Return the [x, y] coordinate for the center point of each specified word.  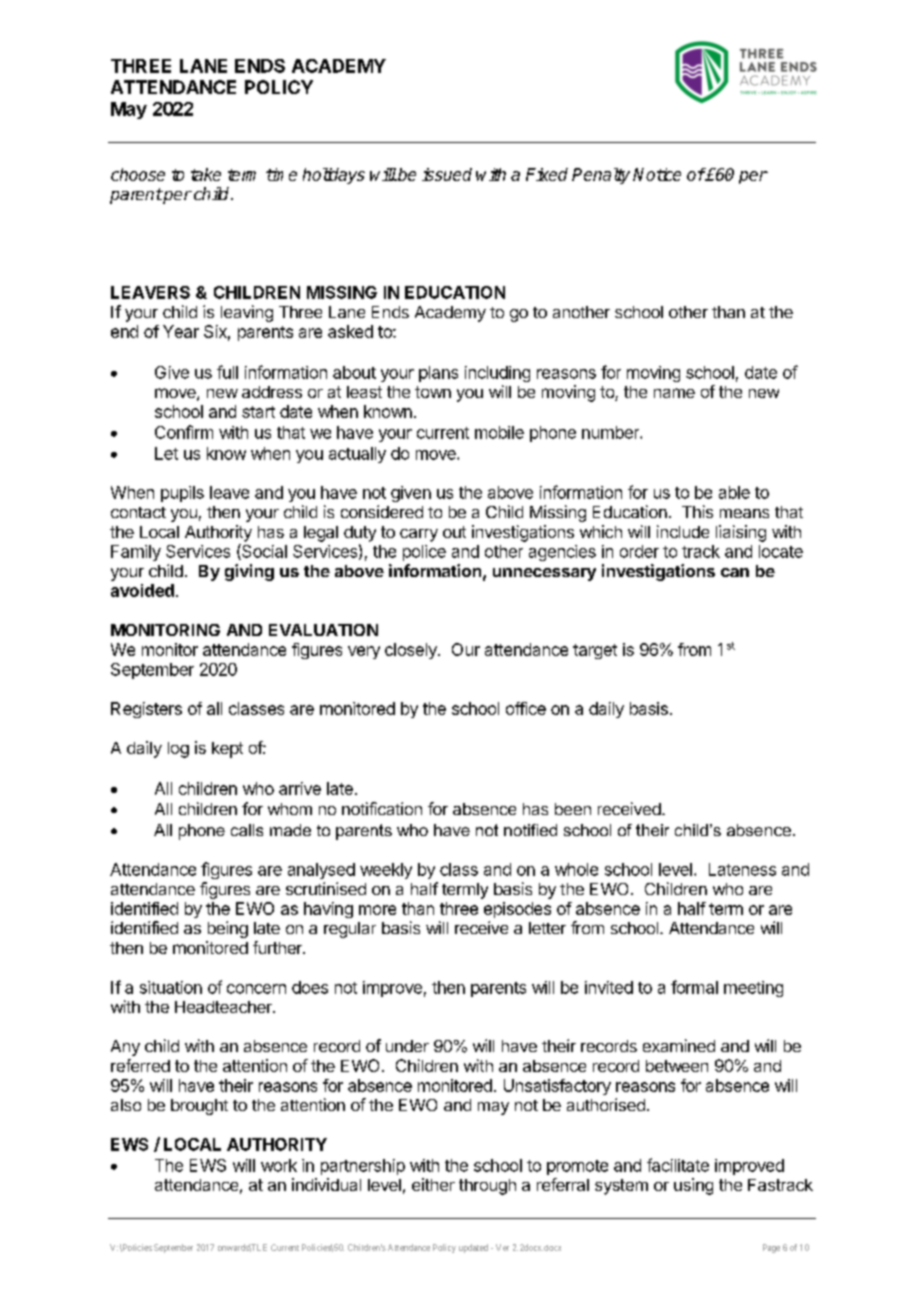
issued [447, 174]
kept [227, 750]
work [279, 1165]
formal [694, 987]
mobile [499, 432]
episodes [517, 910]
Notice [657, 174]
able [734, 492]
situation [171, 987]
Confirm [184, 432]
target [595, 651]
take [206, 174]
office [526, 708]
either [433, 1184]
